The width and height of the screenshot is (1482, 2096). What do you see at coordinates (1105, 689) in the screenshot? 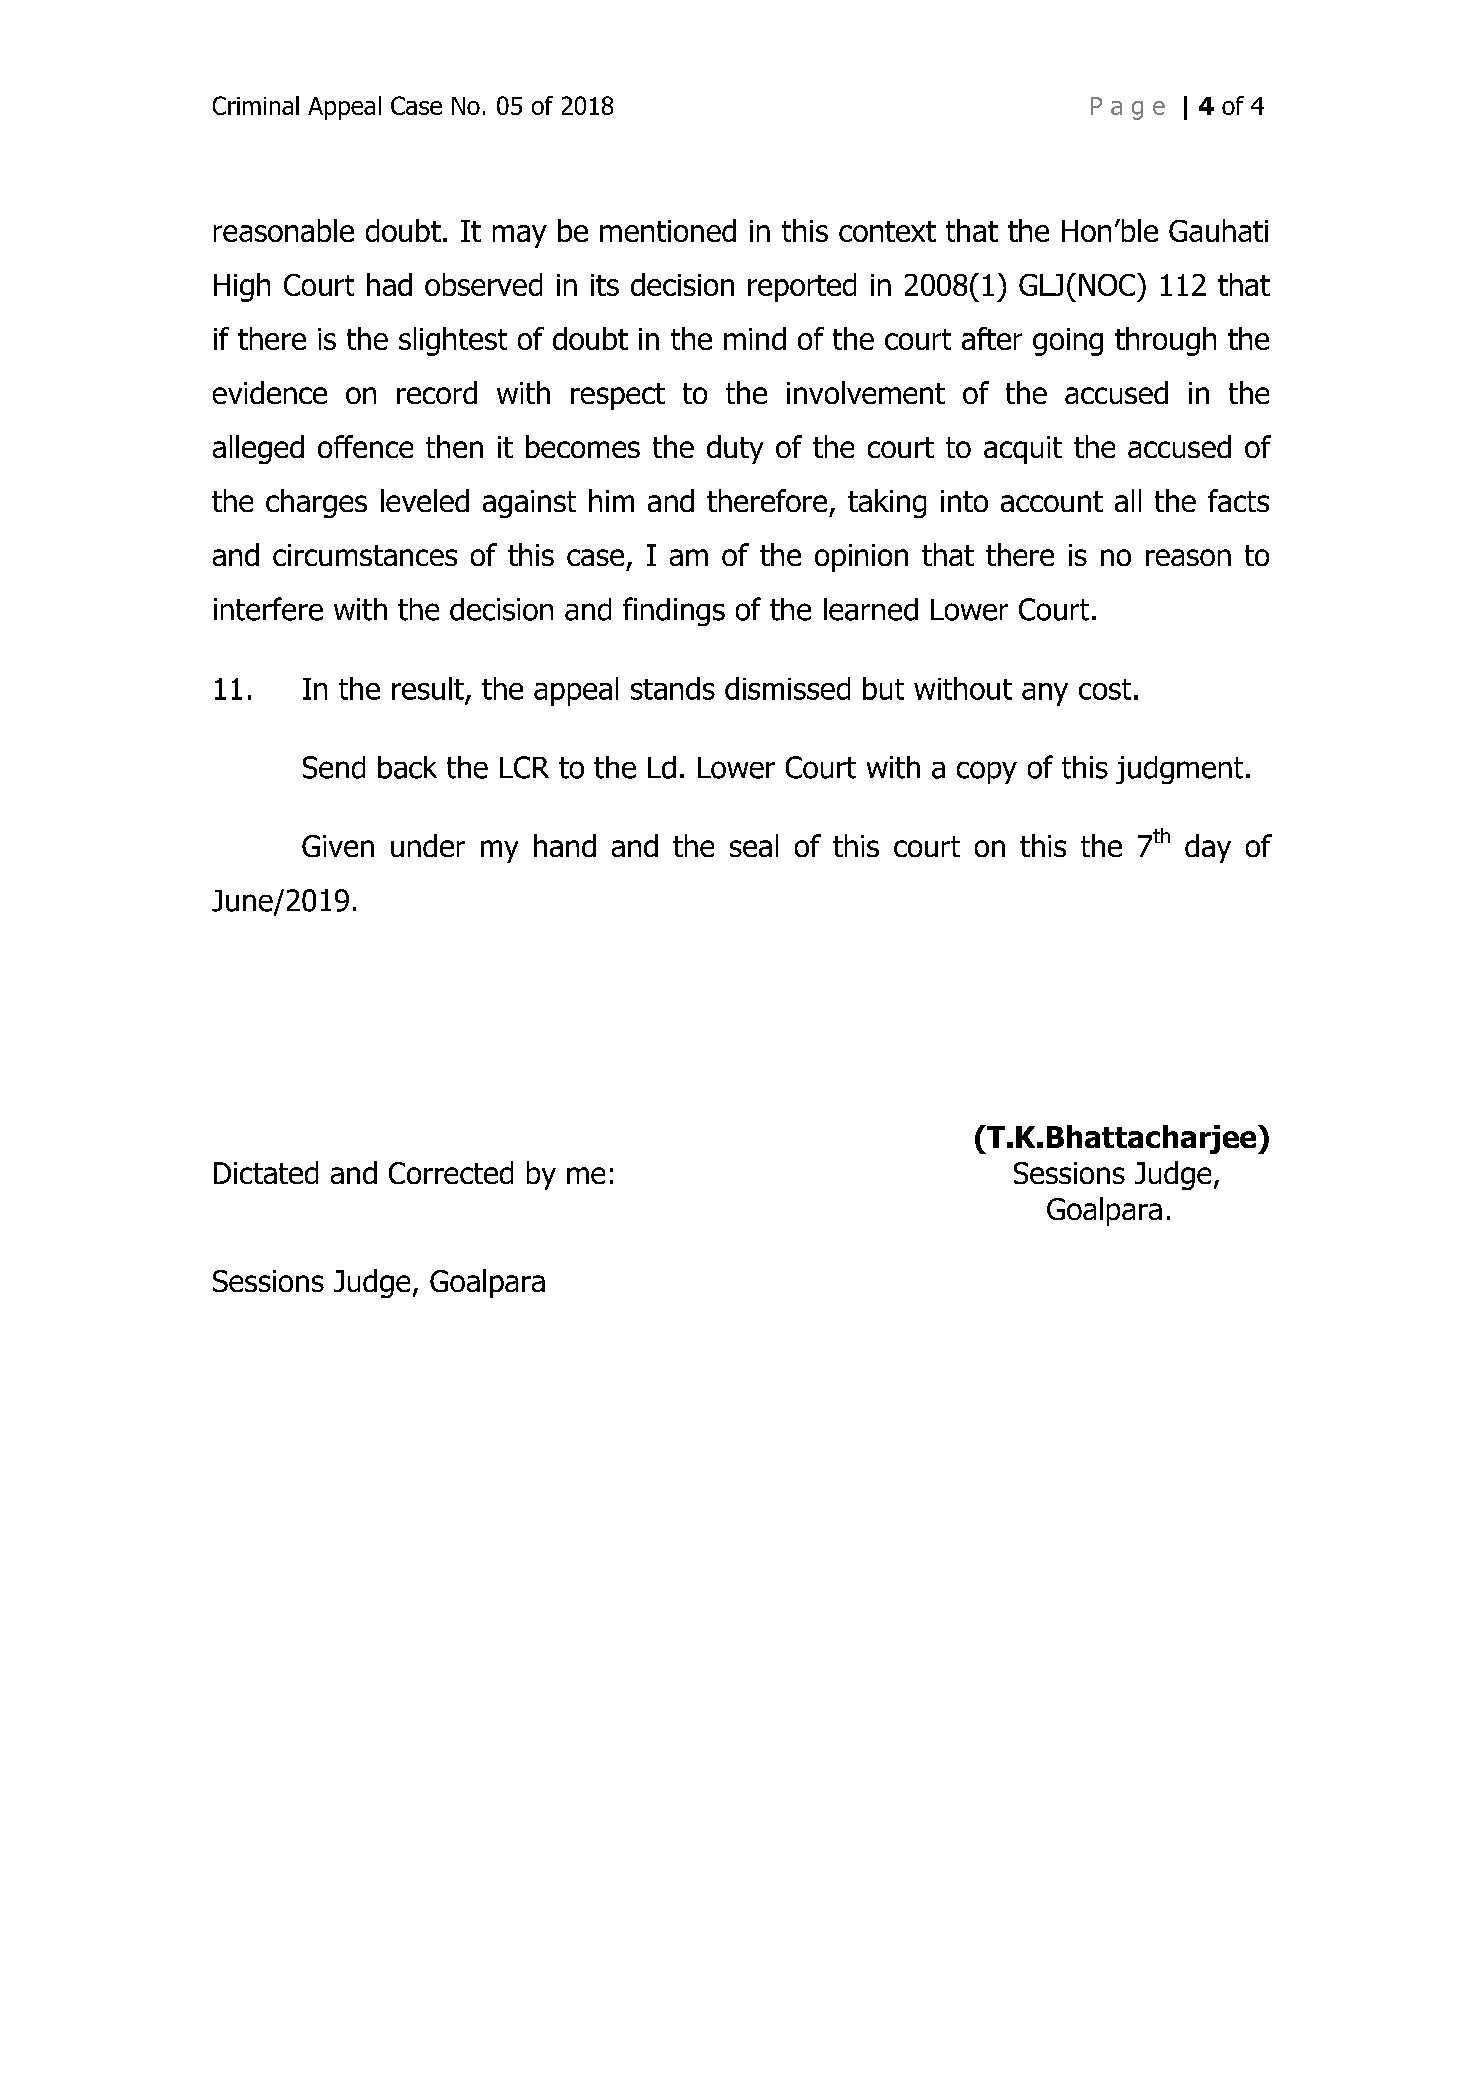
I see `cost` at bounding box center [1105, 689].
